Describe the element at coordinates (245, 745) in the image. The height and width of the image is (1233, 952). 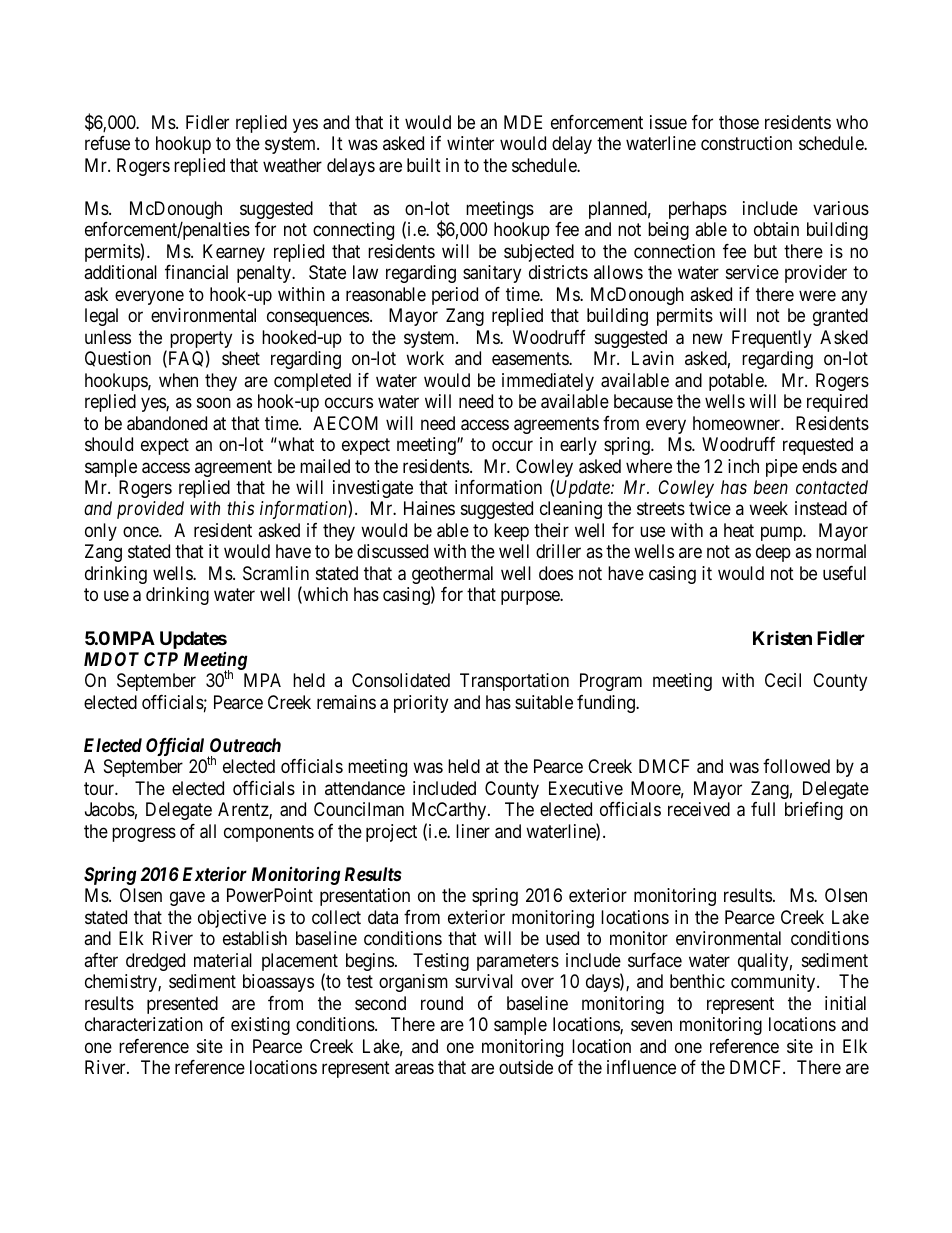
I see `Outreach` at that location.
